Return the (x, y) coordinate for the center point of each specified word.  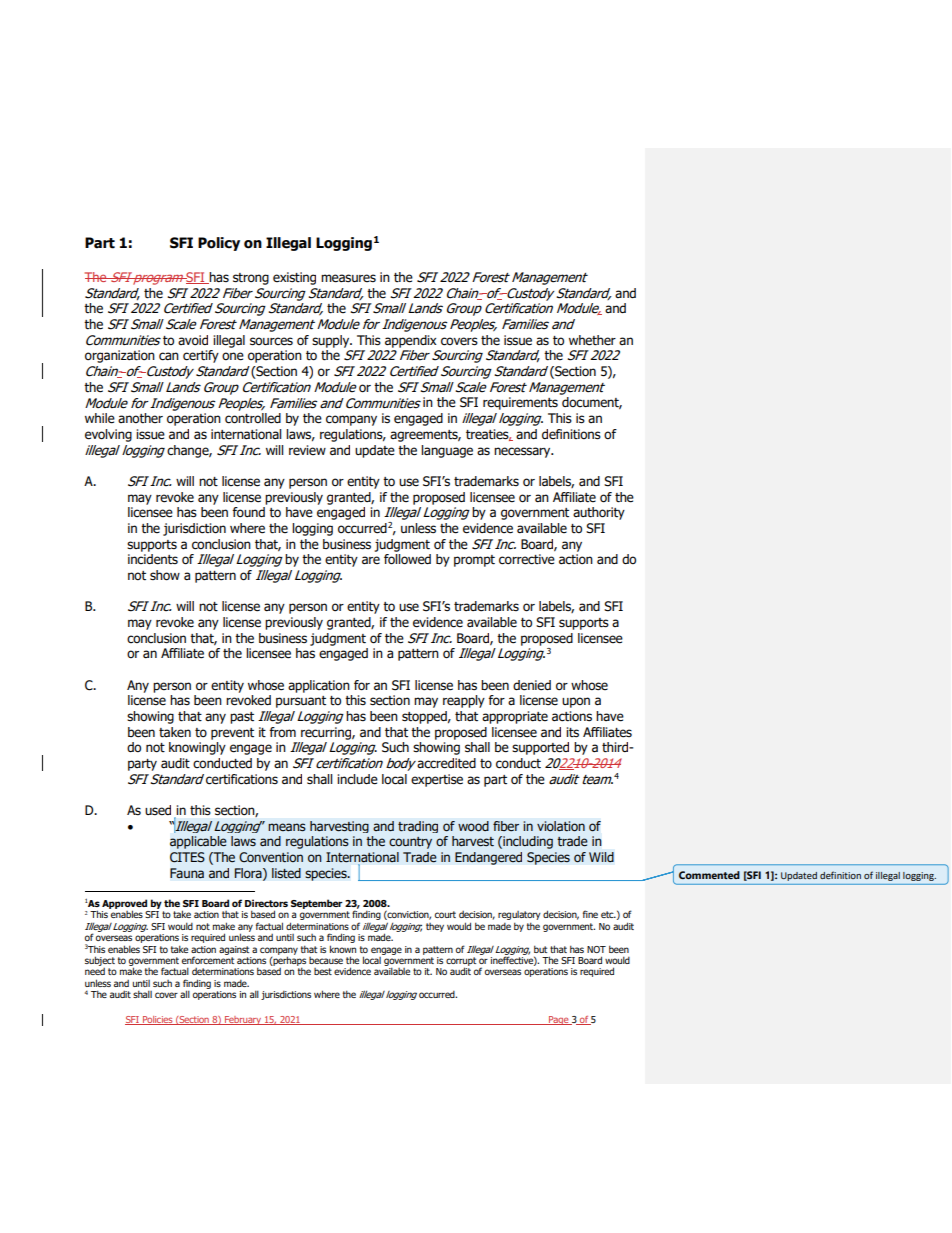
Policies (158, 1020)
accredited (446, 763)
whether (592, 340)
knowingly (197, 748)
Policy (219, 244)
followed (407, 559)
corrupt (461, 962)
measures (348, 278)
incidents (153, 559)
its (572, 732)
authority (599, 513)
